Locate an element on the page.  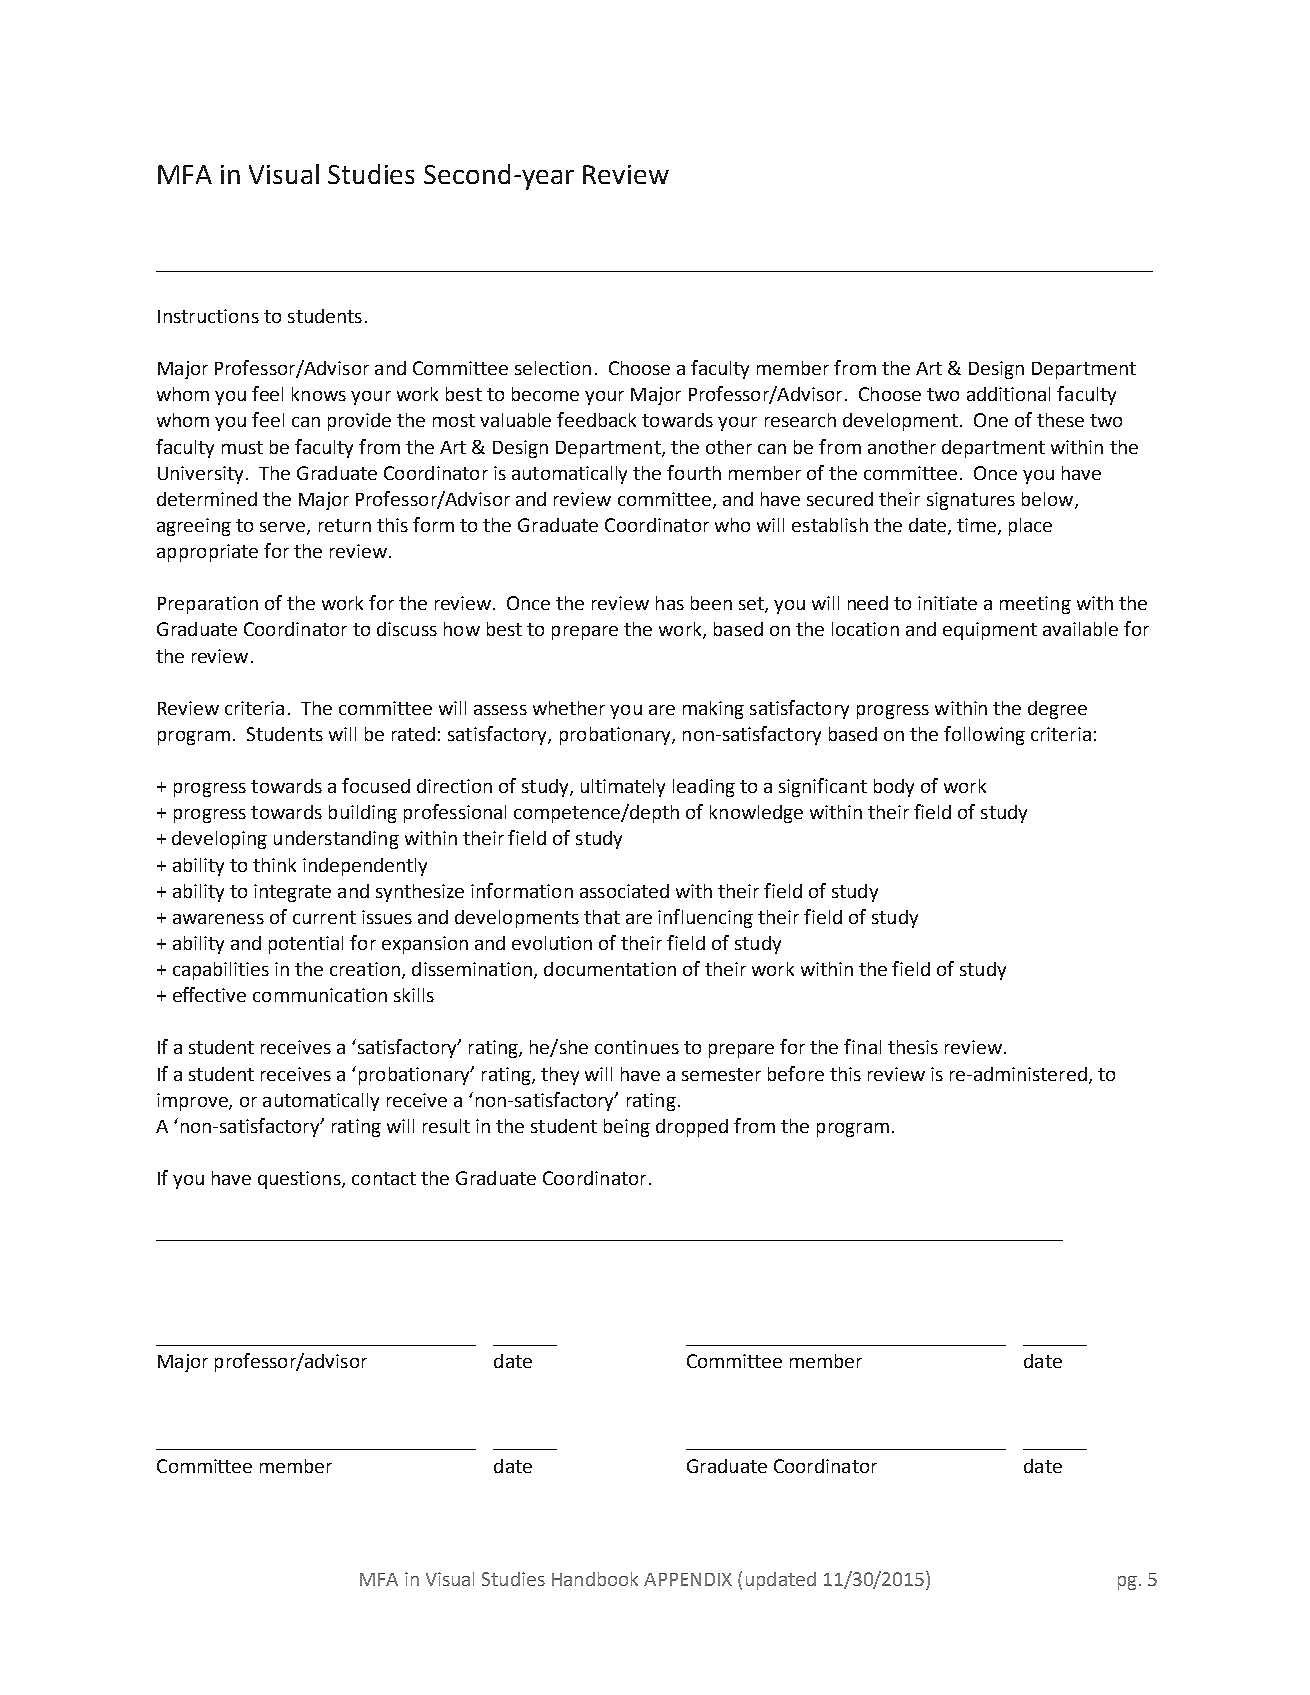
selection is located at coordinates (553, 368).
